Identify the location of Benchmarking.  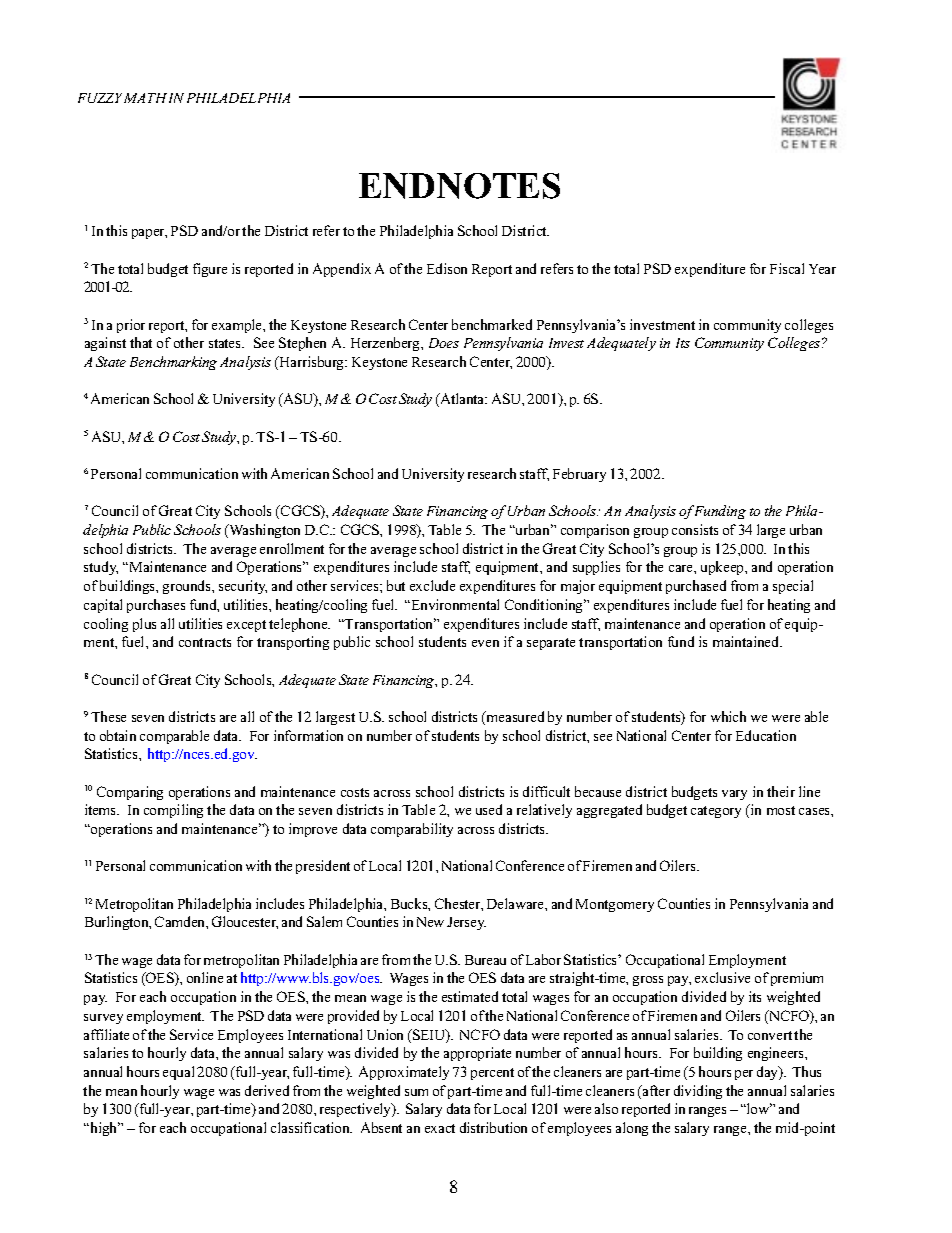
(173, 363).
